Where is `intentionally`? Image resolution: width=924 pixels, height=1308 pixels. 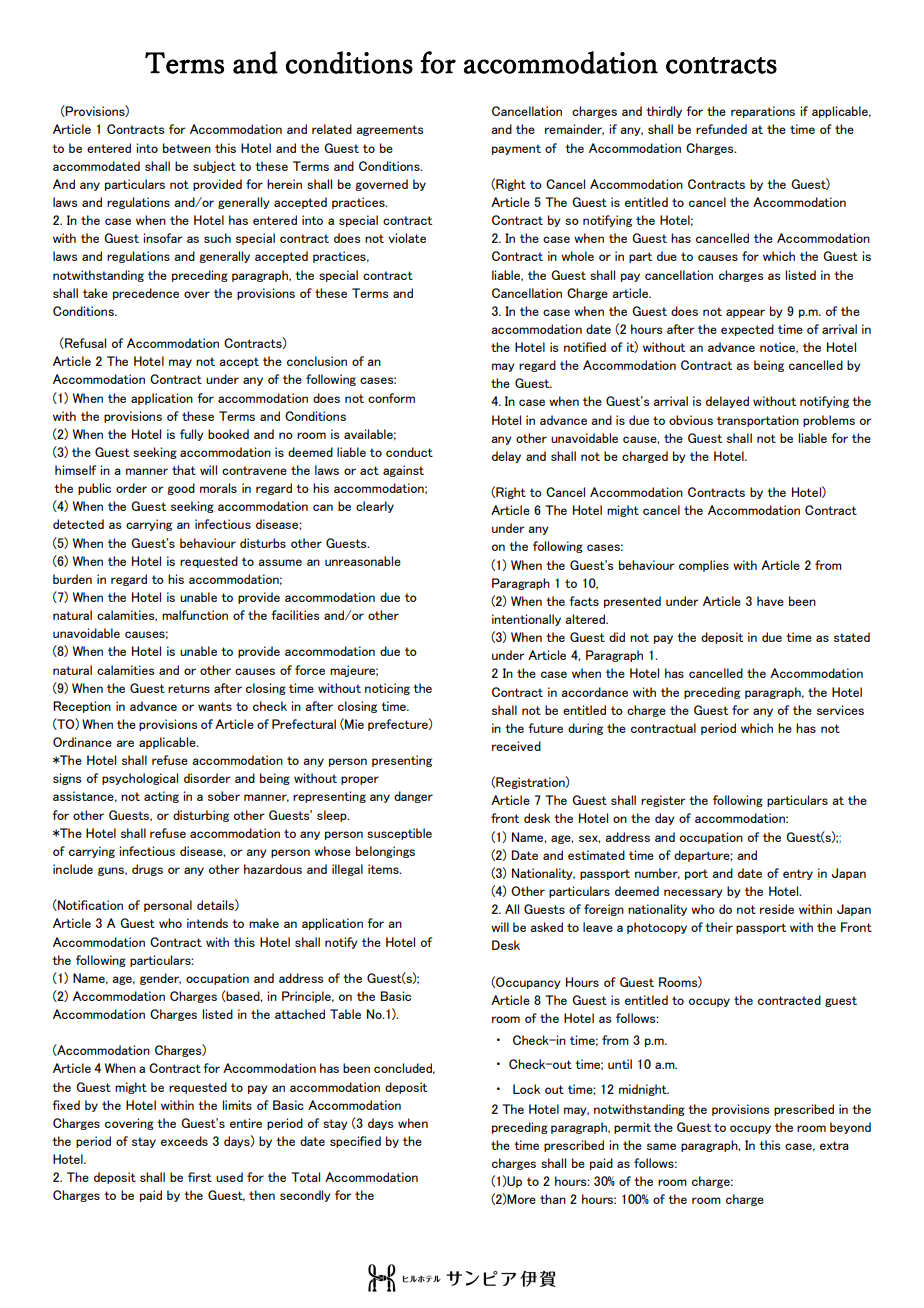
intentionally is located at coordinates (526, 620).
